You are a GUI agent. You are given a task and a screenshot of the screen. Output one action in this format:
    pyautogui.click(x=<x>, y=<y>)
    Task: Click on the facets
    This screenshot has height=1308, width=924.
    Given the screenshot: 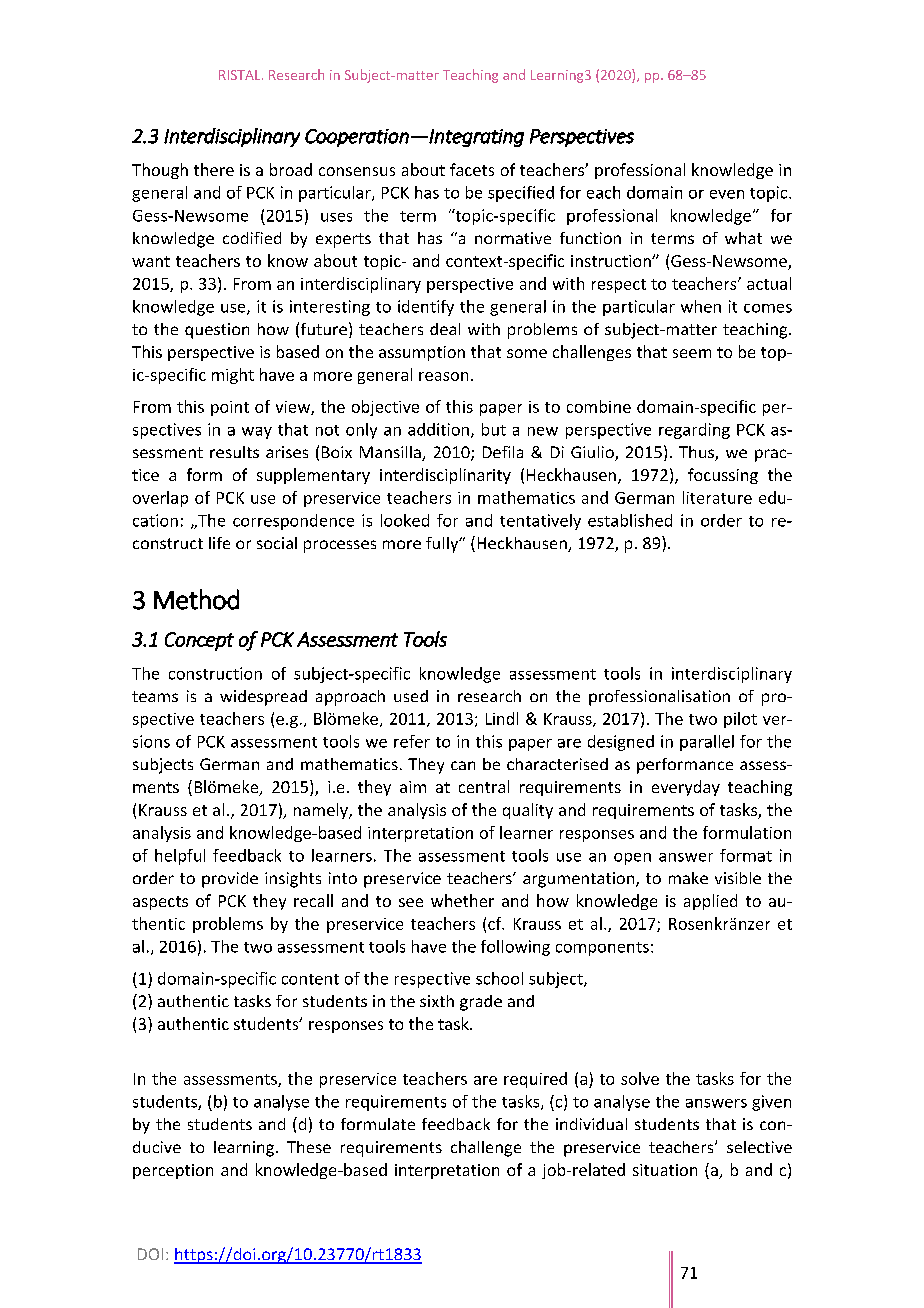 What is the action you would take?
    pyautogui.click(x=472, y=169)
